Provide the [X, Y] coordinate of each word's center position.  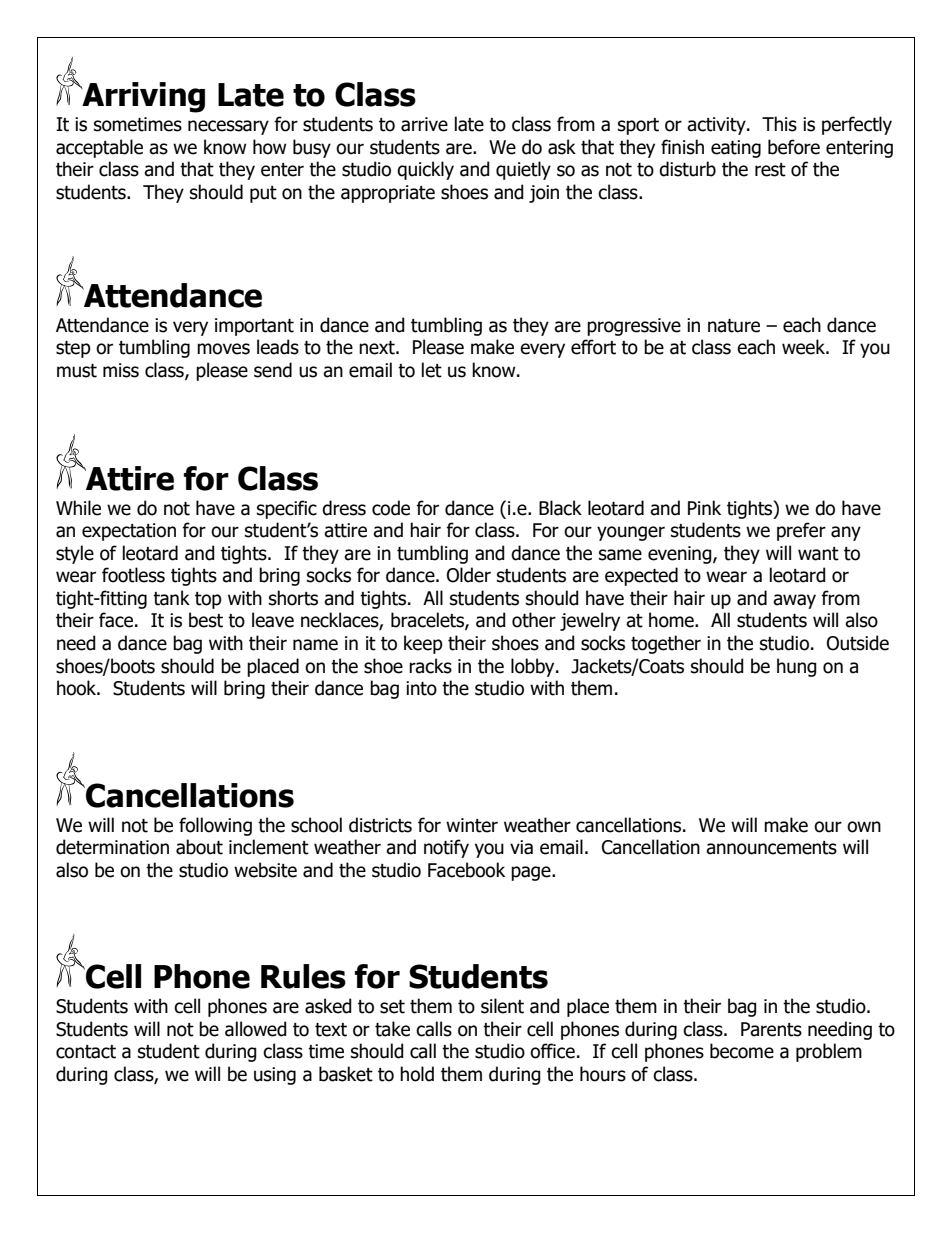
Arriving [142, 97]
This [779, 124]
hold [417, 1074]
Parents [771, 1029]
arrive [424, 124]
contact [86, 1052]
